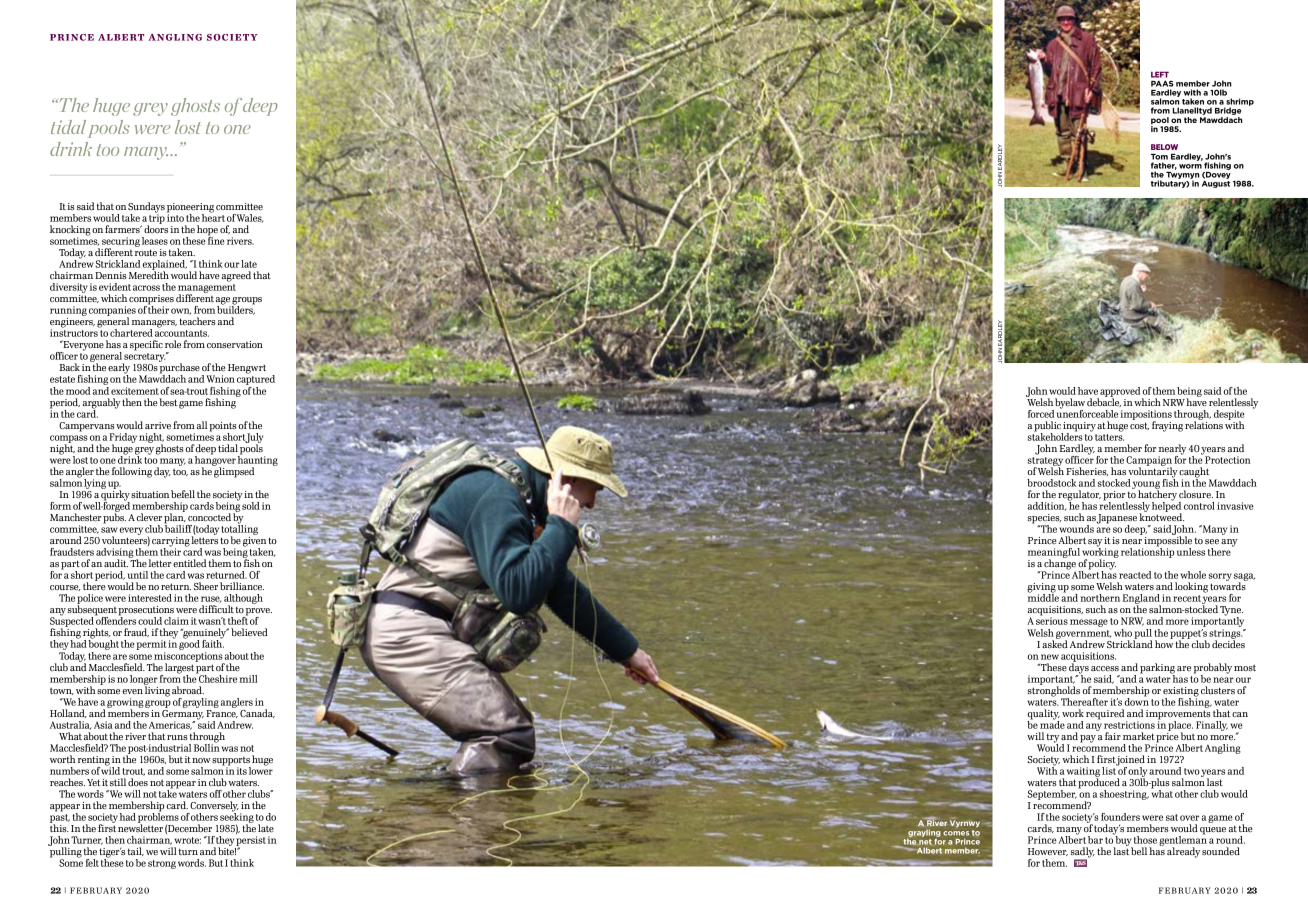 The width and height of the document is (1308, 924). I want to click on captured, so click(256, 380).
